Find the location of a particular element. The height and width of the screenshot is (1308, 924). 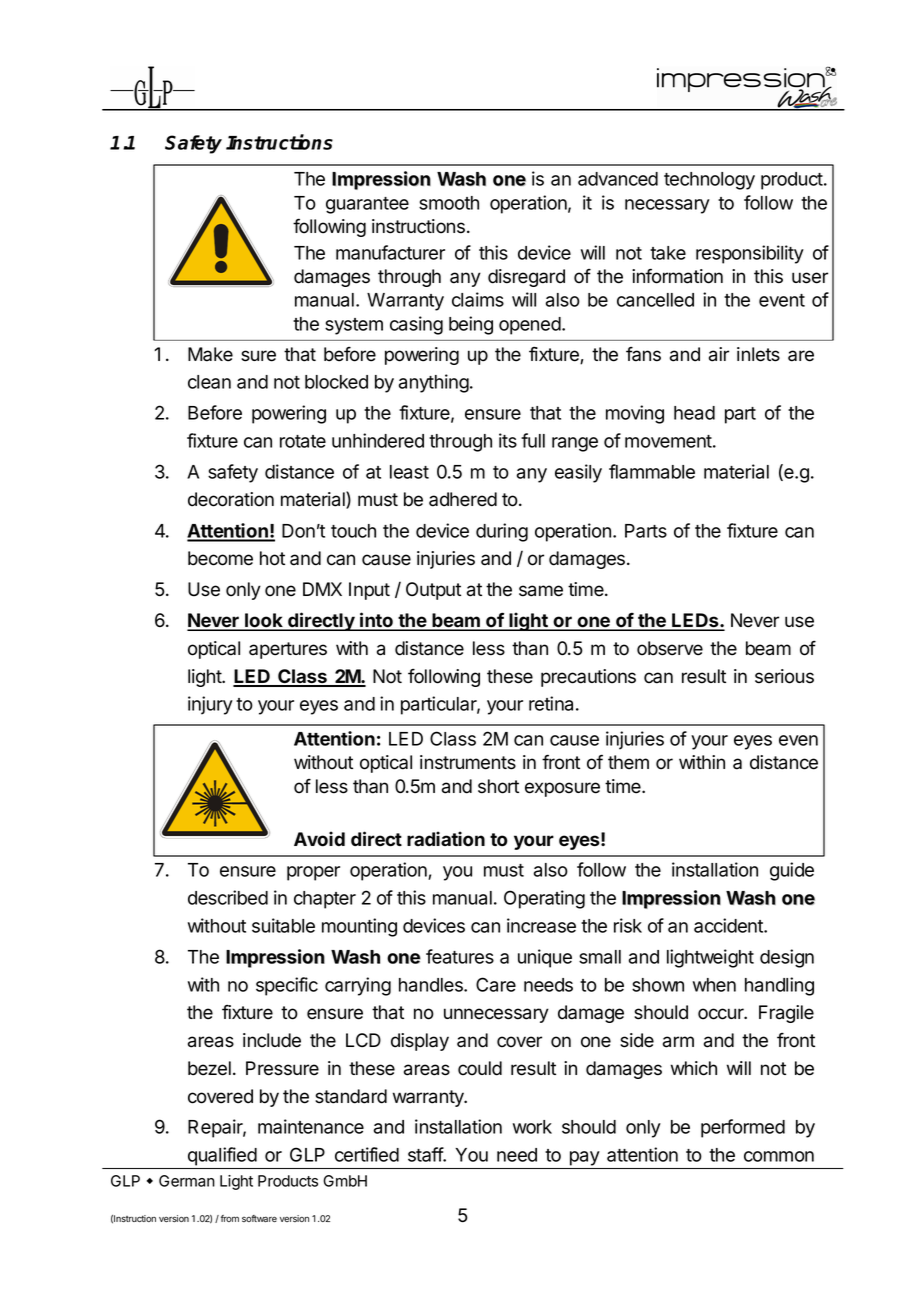

software is located at coordinates (259, 1218).
